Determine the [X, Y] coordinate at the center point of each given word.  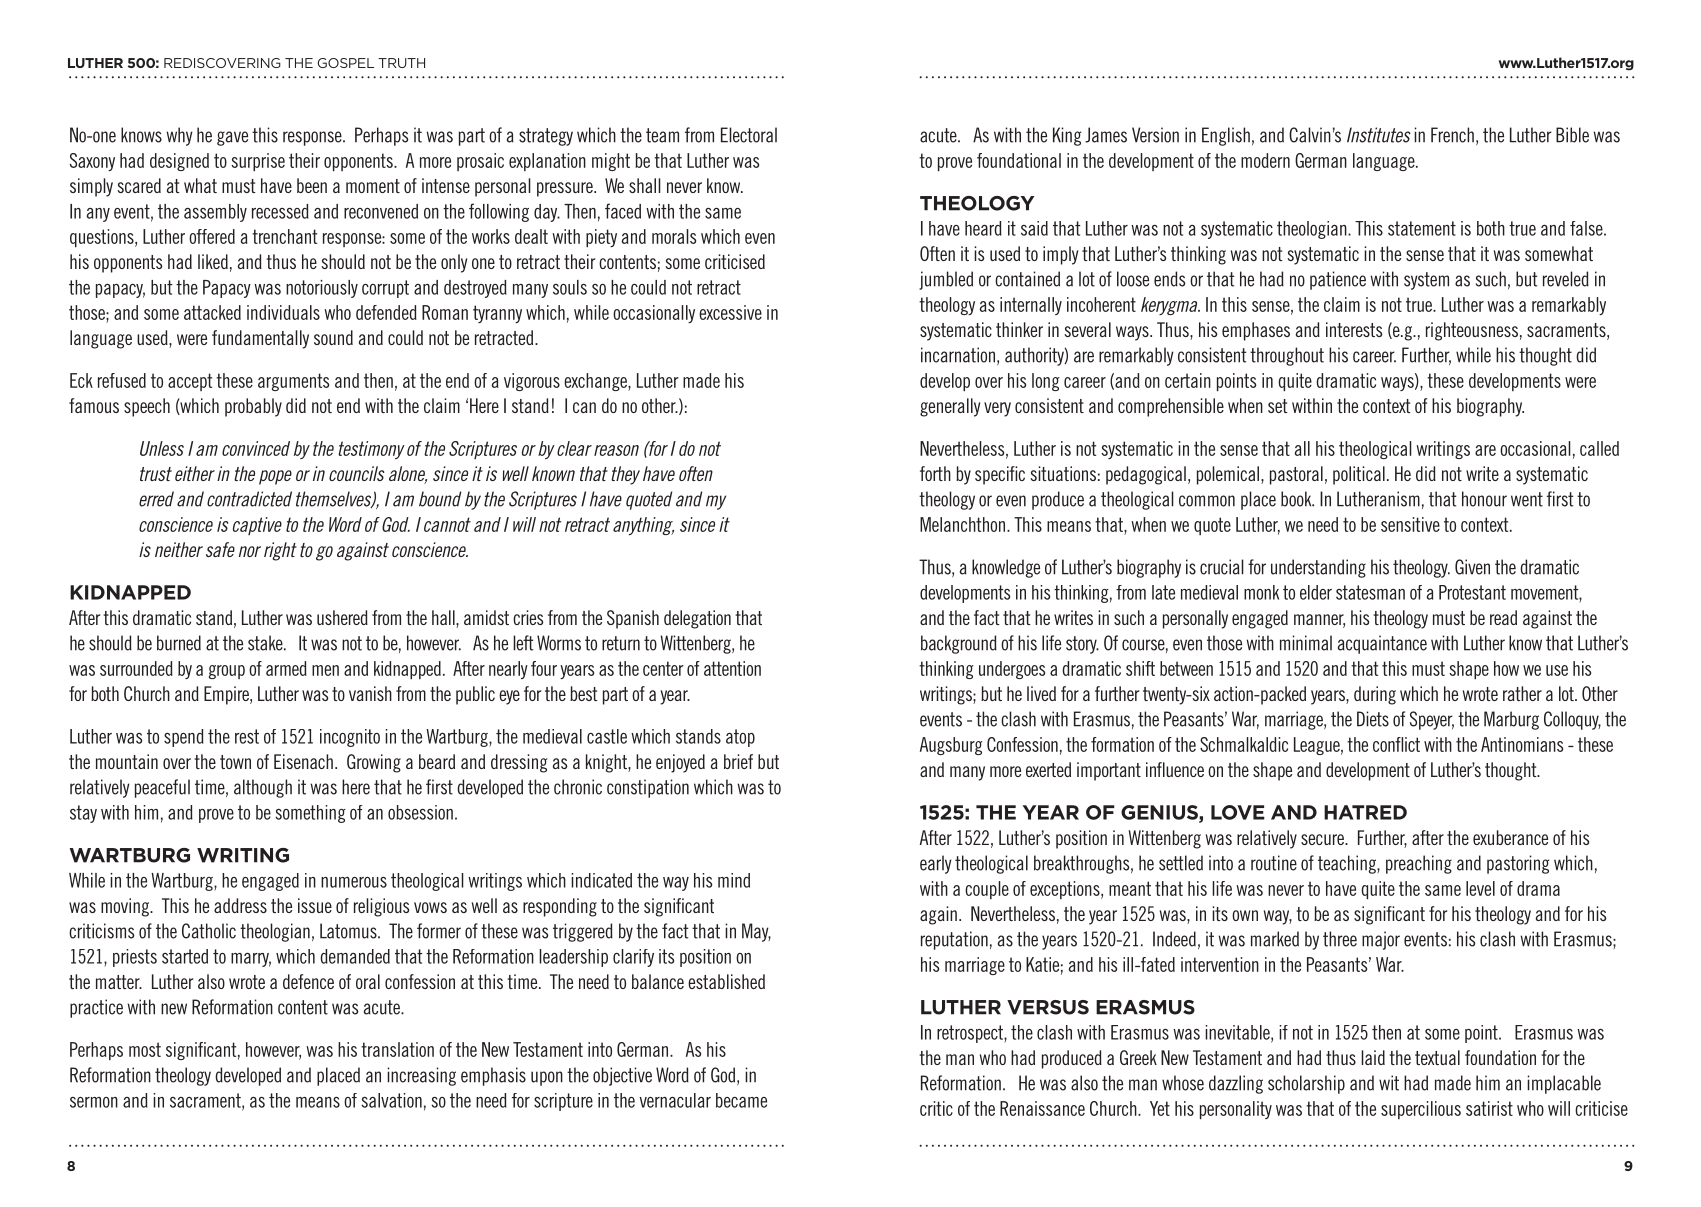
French [1452, 135]
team [662, 135]
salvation [391, 1100]
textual [1437, 1057]
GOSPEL [346, 63]
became [741, 1100]
